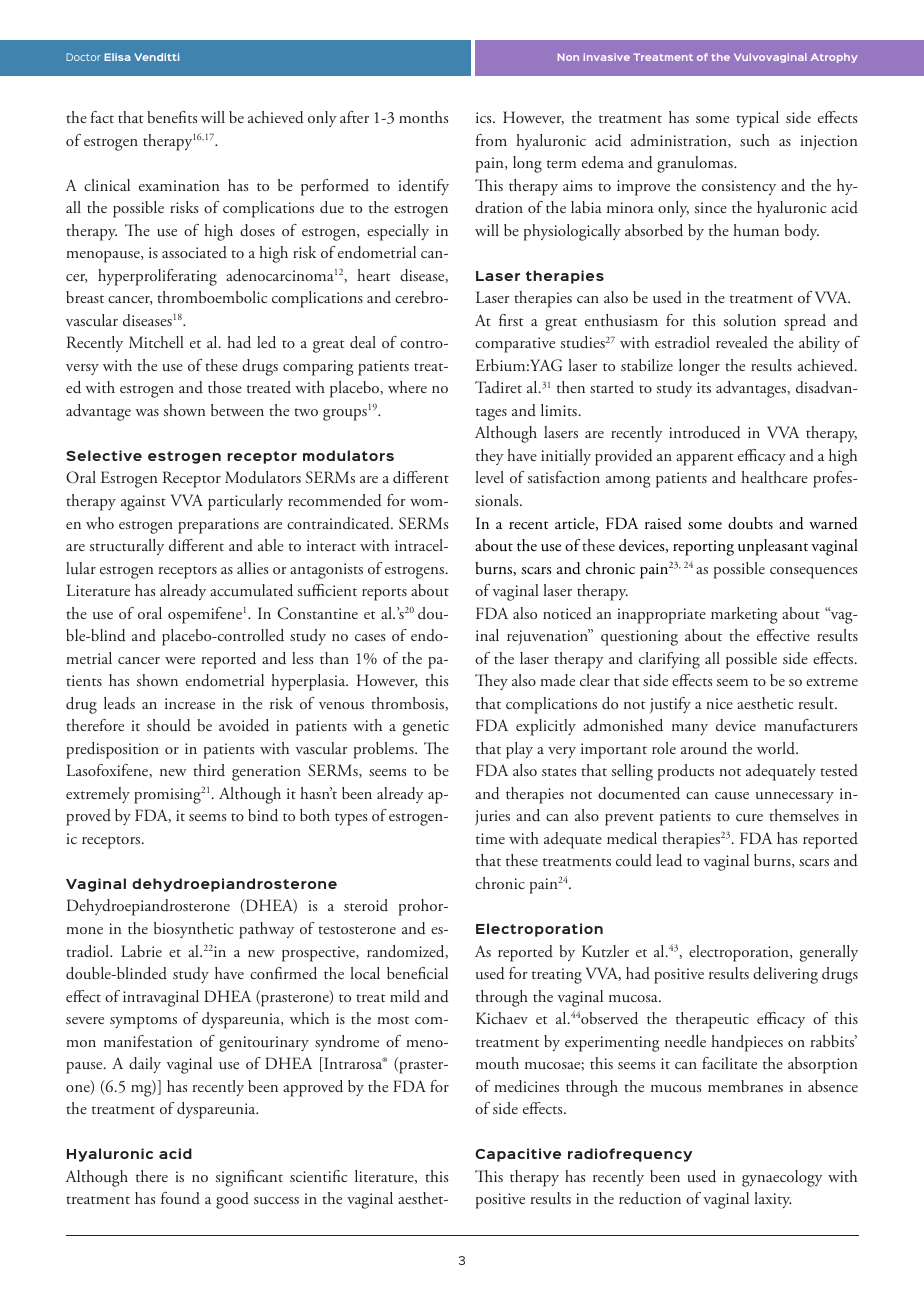 The image size is (924, 1308). What do you see at coordinates (180, 660) in the screenshot?
I see `were` at bounding box center [180, 660].
